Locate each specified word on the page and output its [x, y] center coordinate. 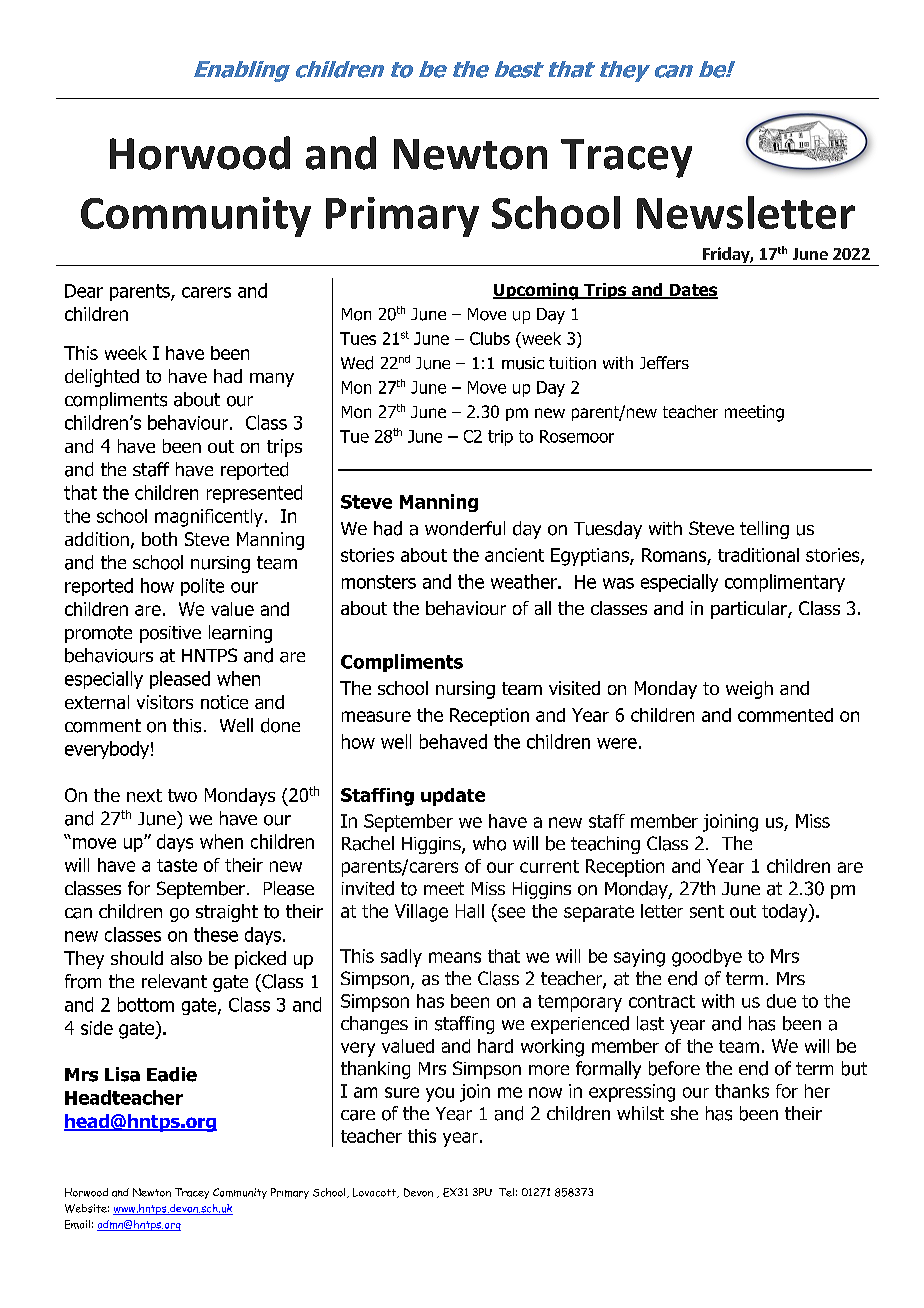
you [440, 1094]
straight [227, 913]
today [786, 913]
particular [750, 610]
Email [77, 1224]
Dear [84, 291]
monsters [379, 582]
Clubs [490, 338]
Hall [470, 911]
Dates [692, 291]
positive [170, 634]
